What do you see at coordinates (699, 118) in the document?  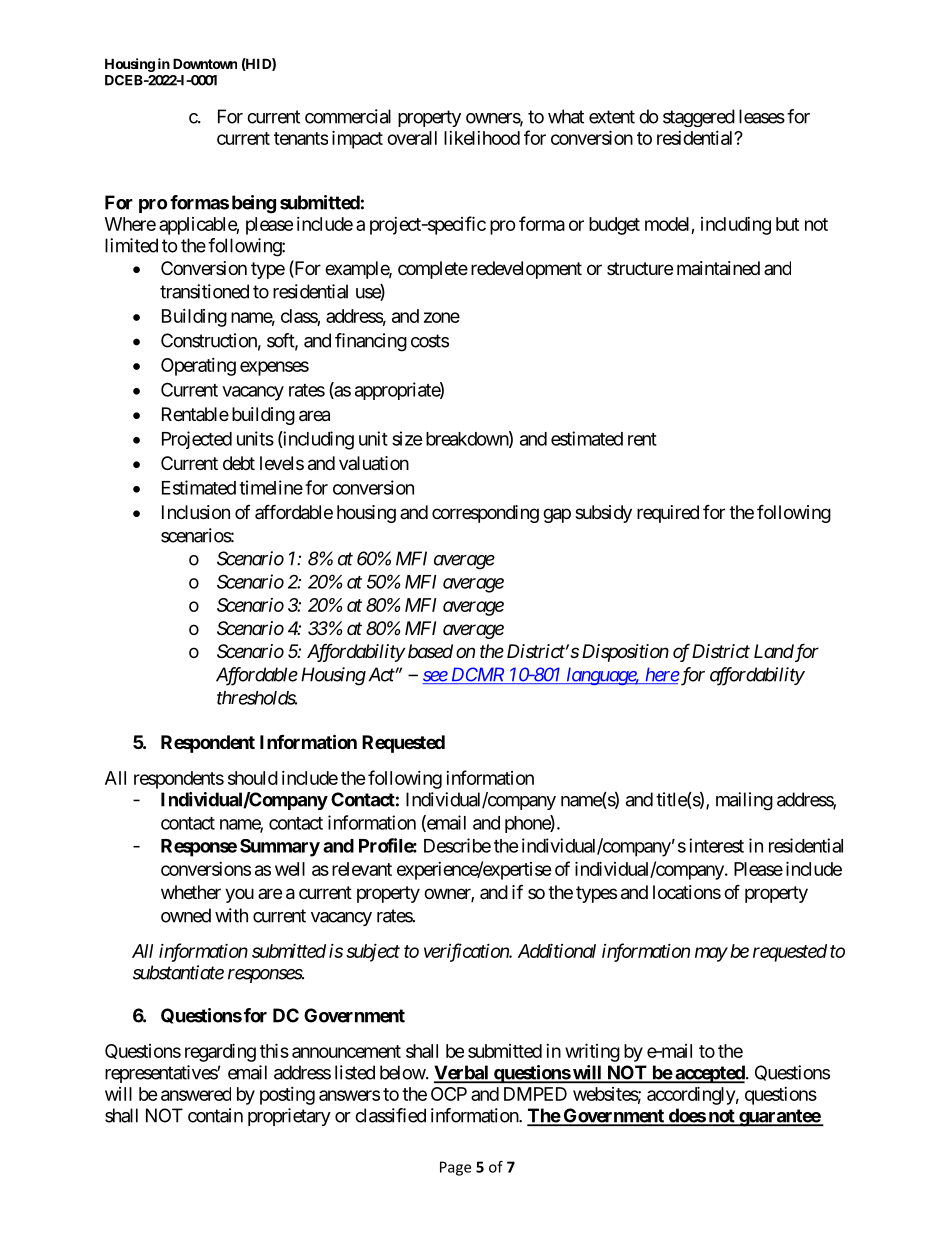 I see `staggered` at bounding box center [699, 118].
